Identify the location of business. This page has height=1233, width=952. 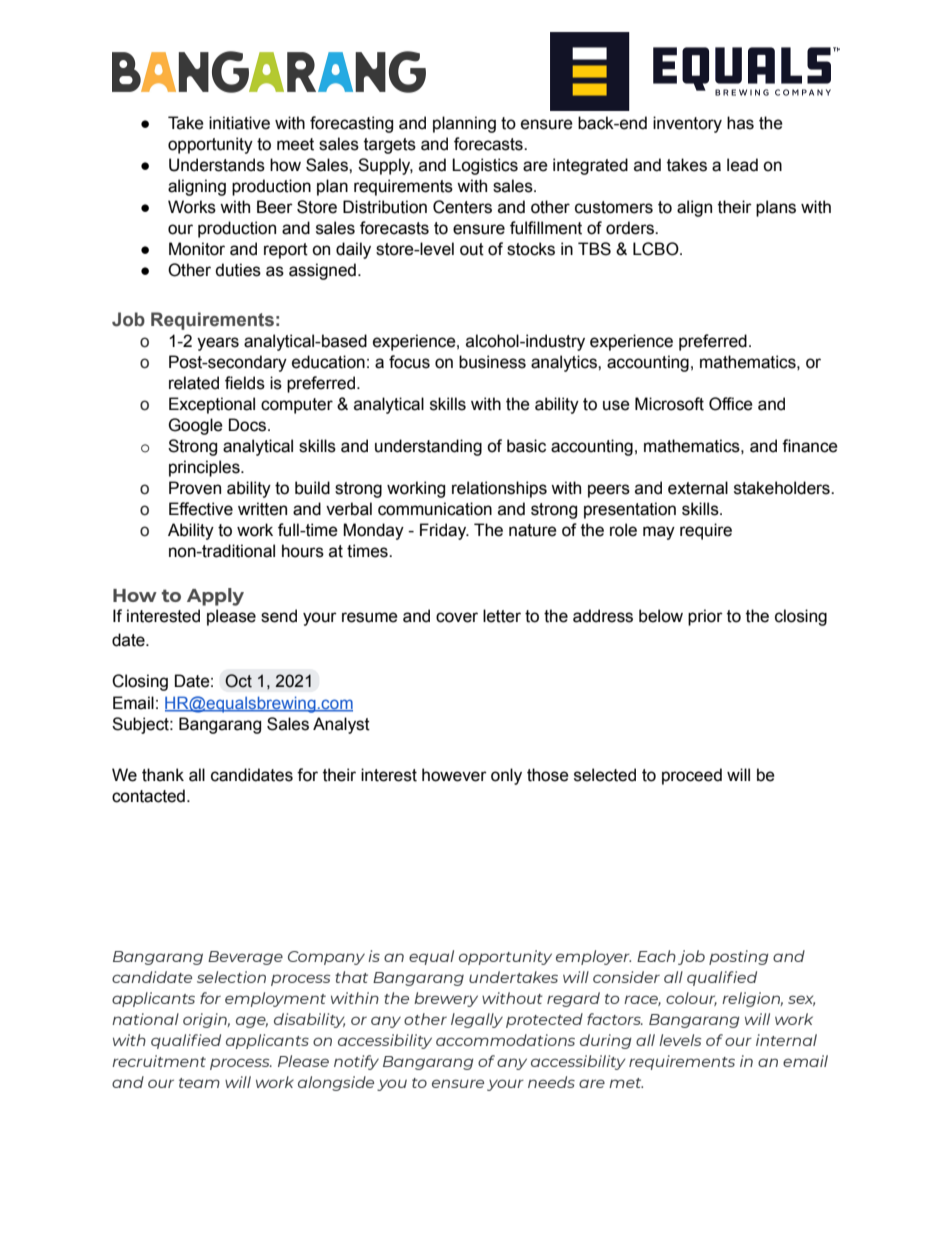
(492, 362).
